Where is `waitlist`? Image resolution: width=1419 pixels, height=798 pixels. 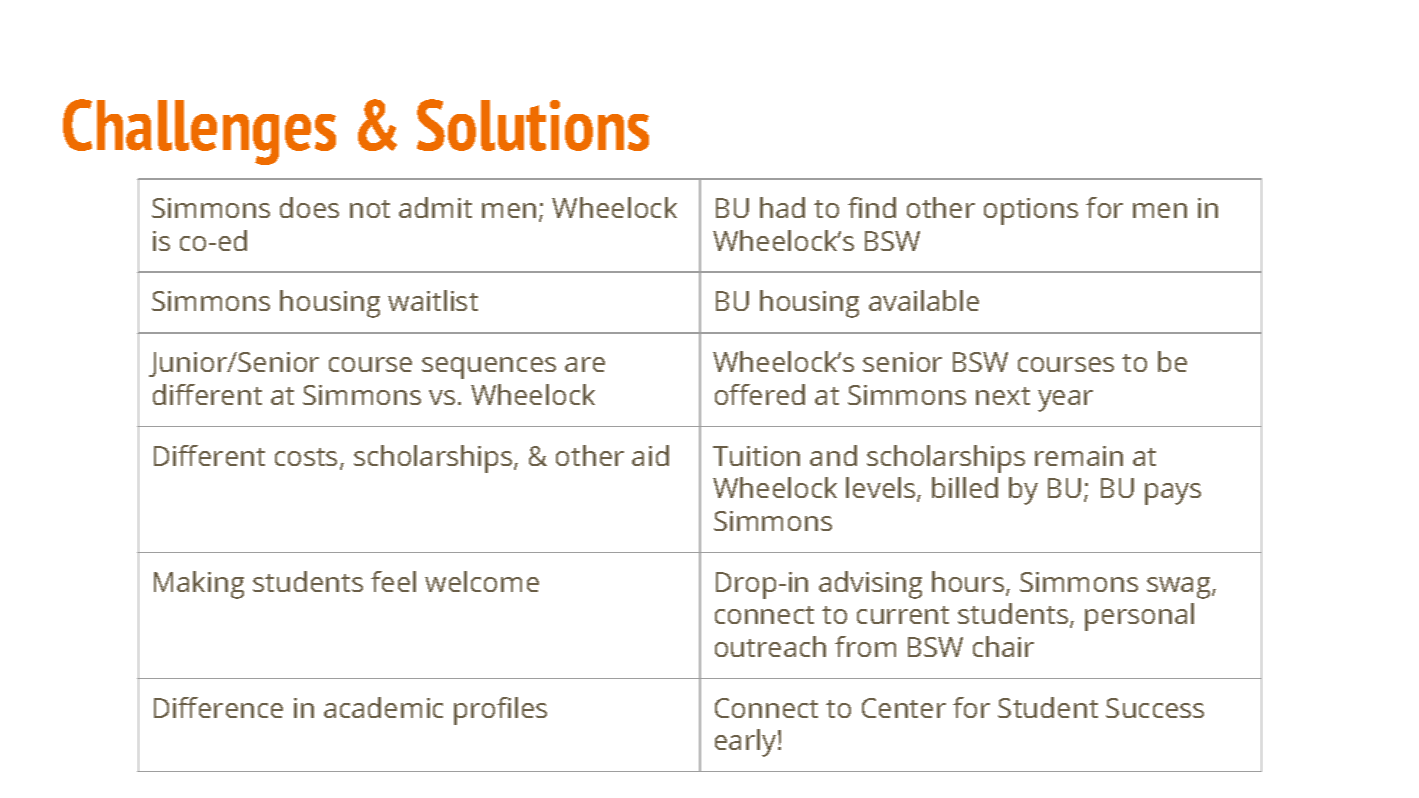 waitlist is located at coordinates (433, 300).
